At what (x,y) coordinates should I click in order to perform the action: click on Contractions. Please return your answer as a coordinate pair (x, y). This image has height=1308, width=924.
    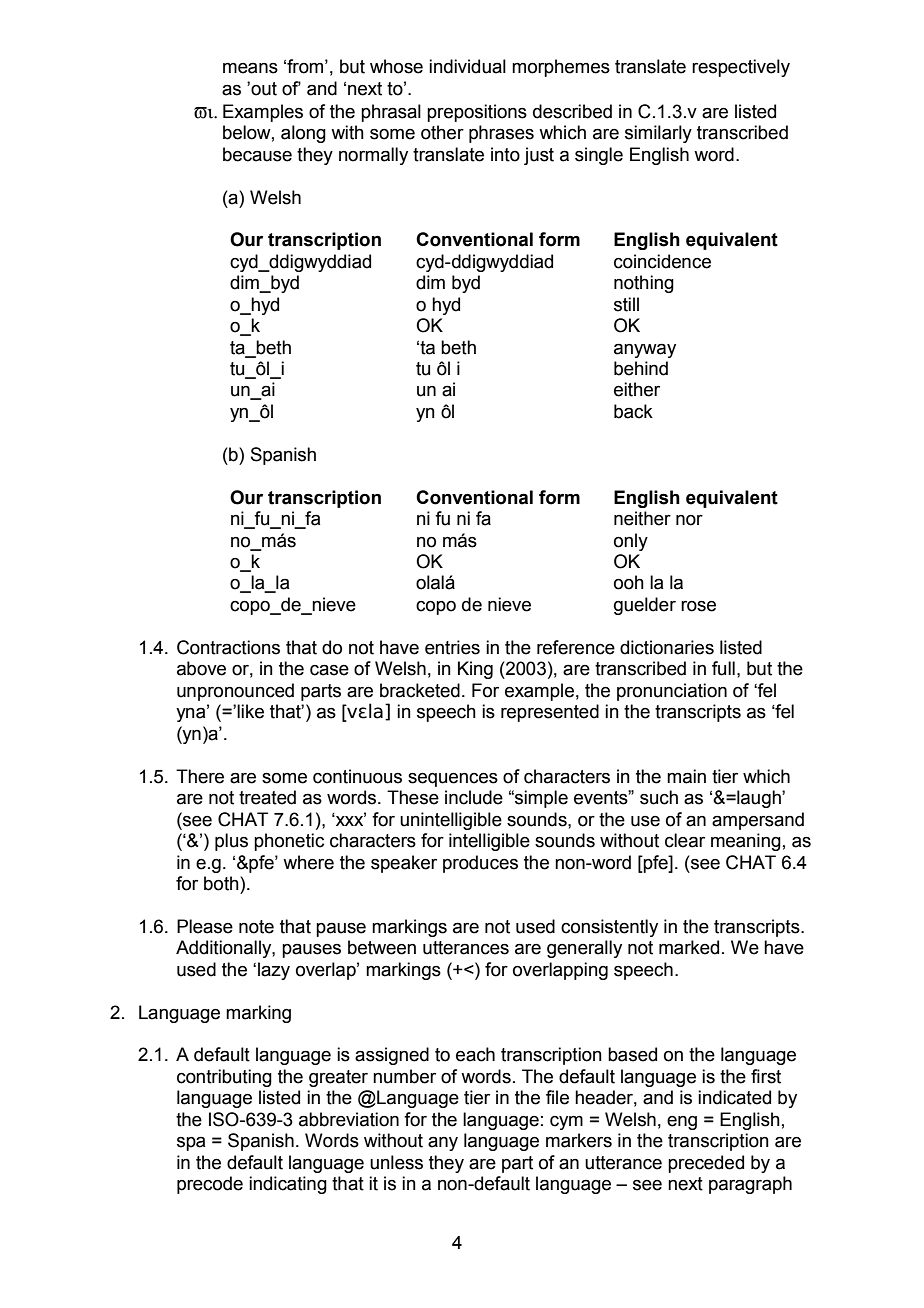
    Looking at the image, I should click on (228, 647).
